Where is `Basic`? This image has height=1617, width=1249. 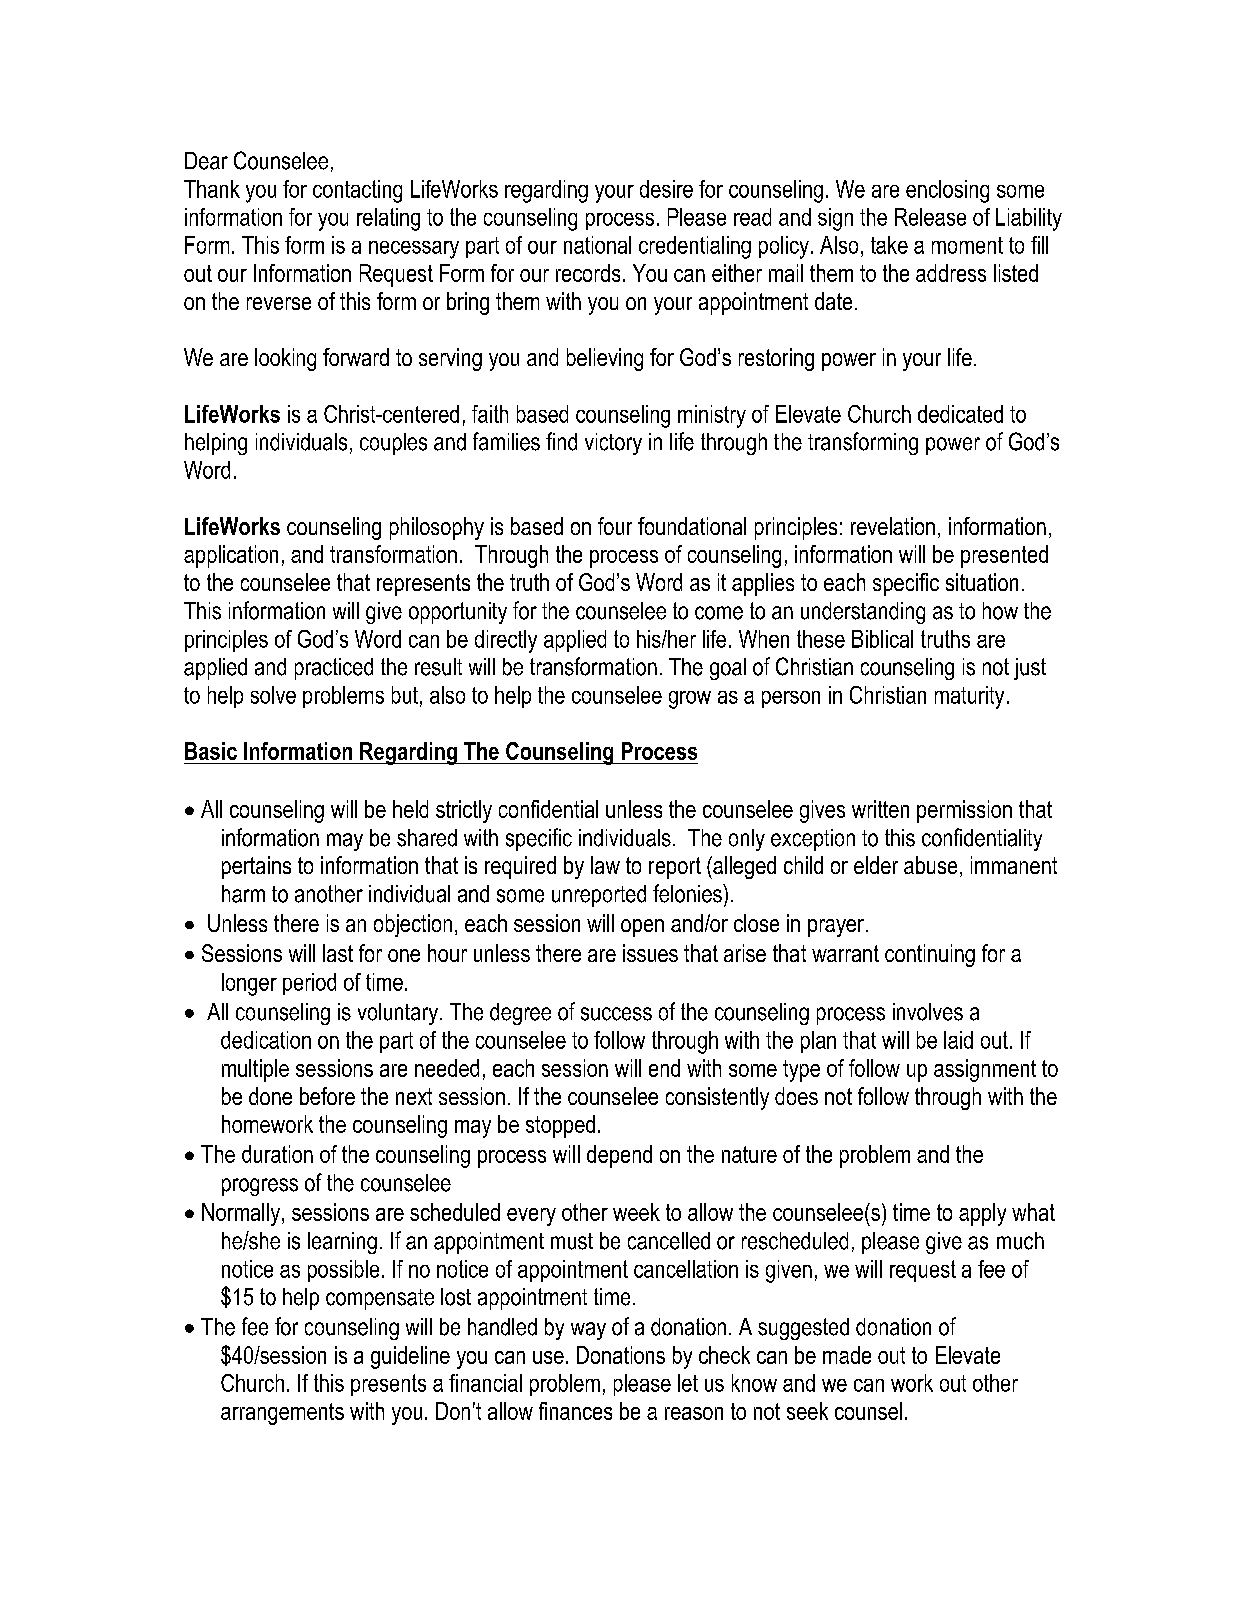 Basic is located at coordinates (211, 751).
